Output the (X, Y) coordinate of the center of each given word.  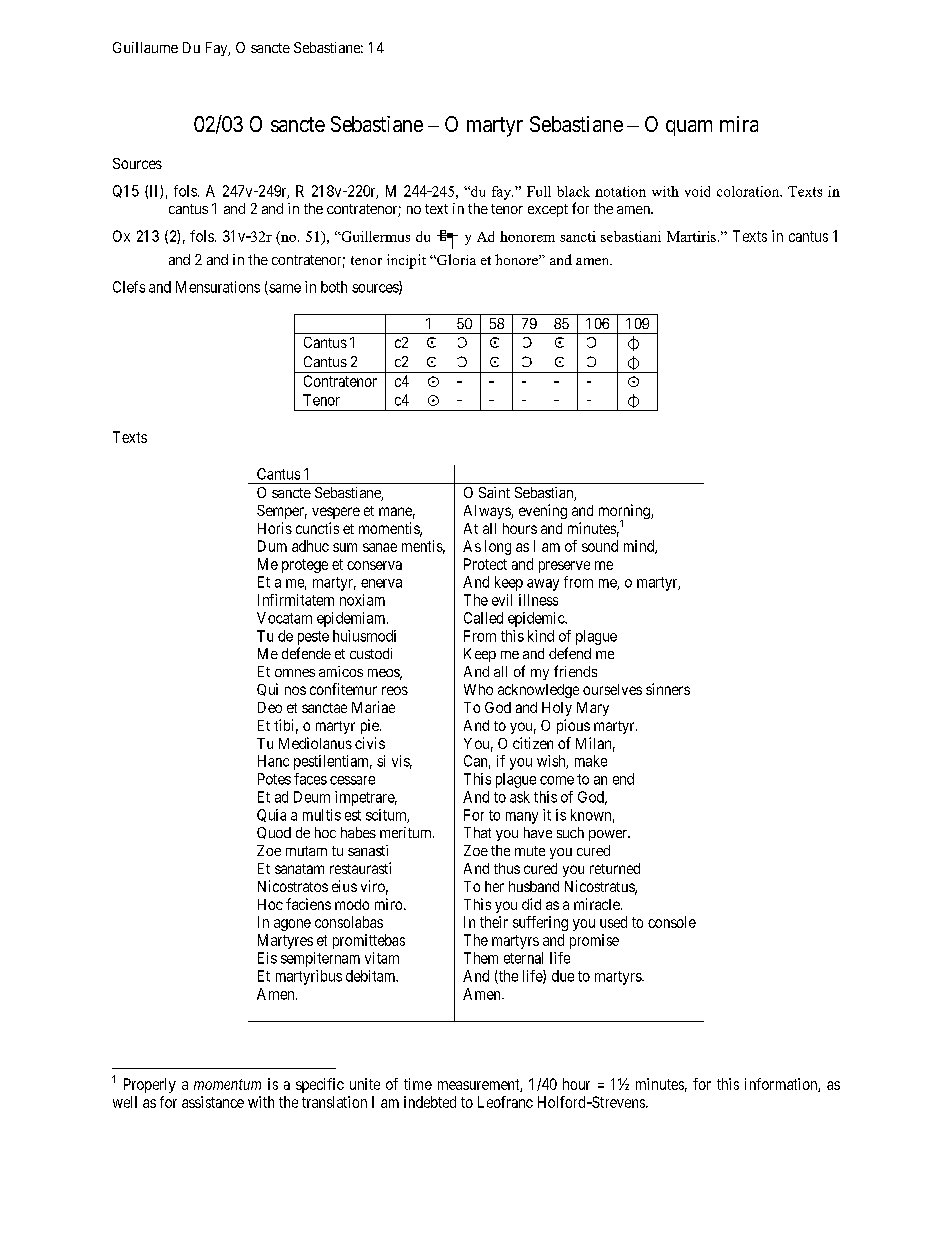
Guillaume (145, 47)
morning (625, 513)
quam (689, 128)
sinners (668, 689)
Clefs (129, 287)
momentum (227, 1084)
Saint (494, 492)
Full (539, 191)
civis (370, 743)
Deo (270, 707)
